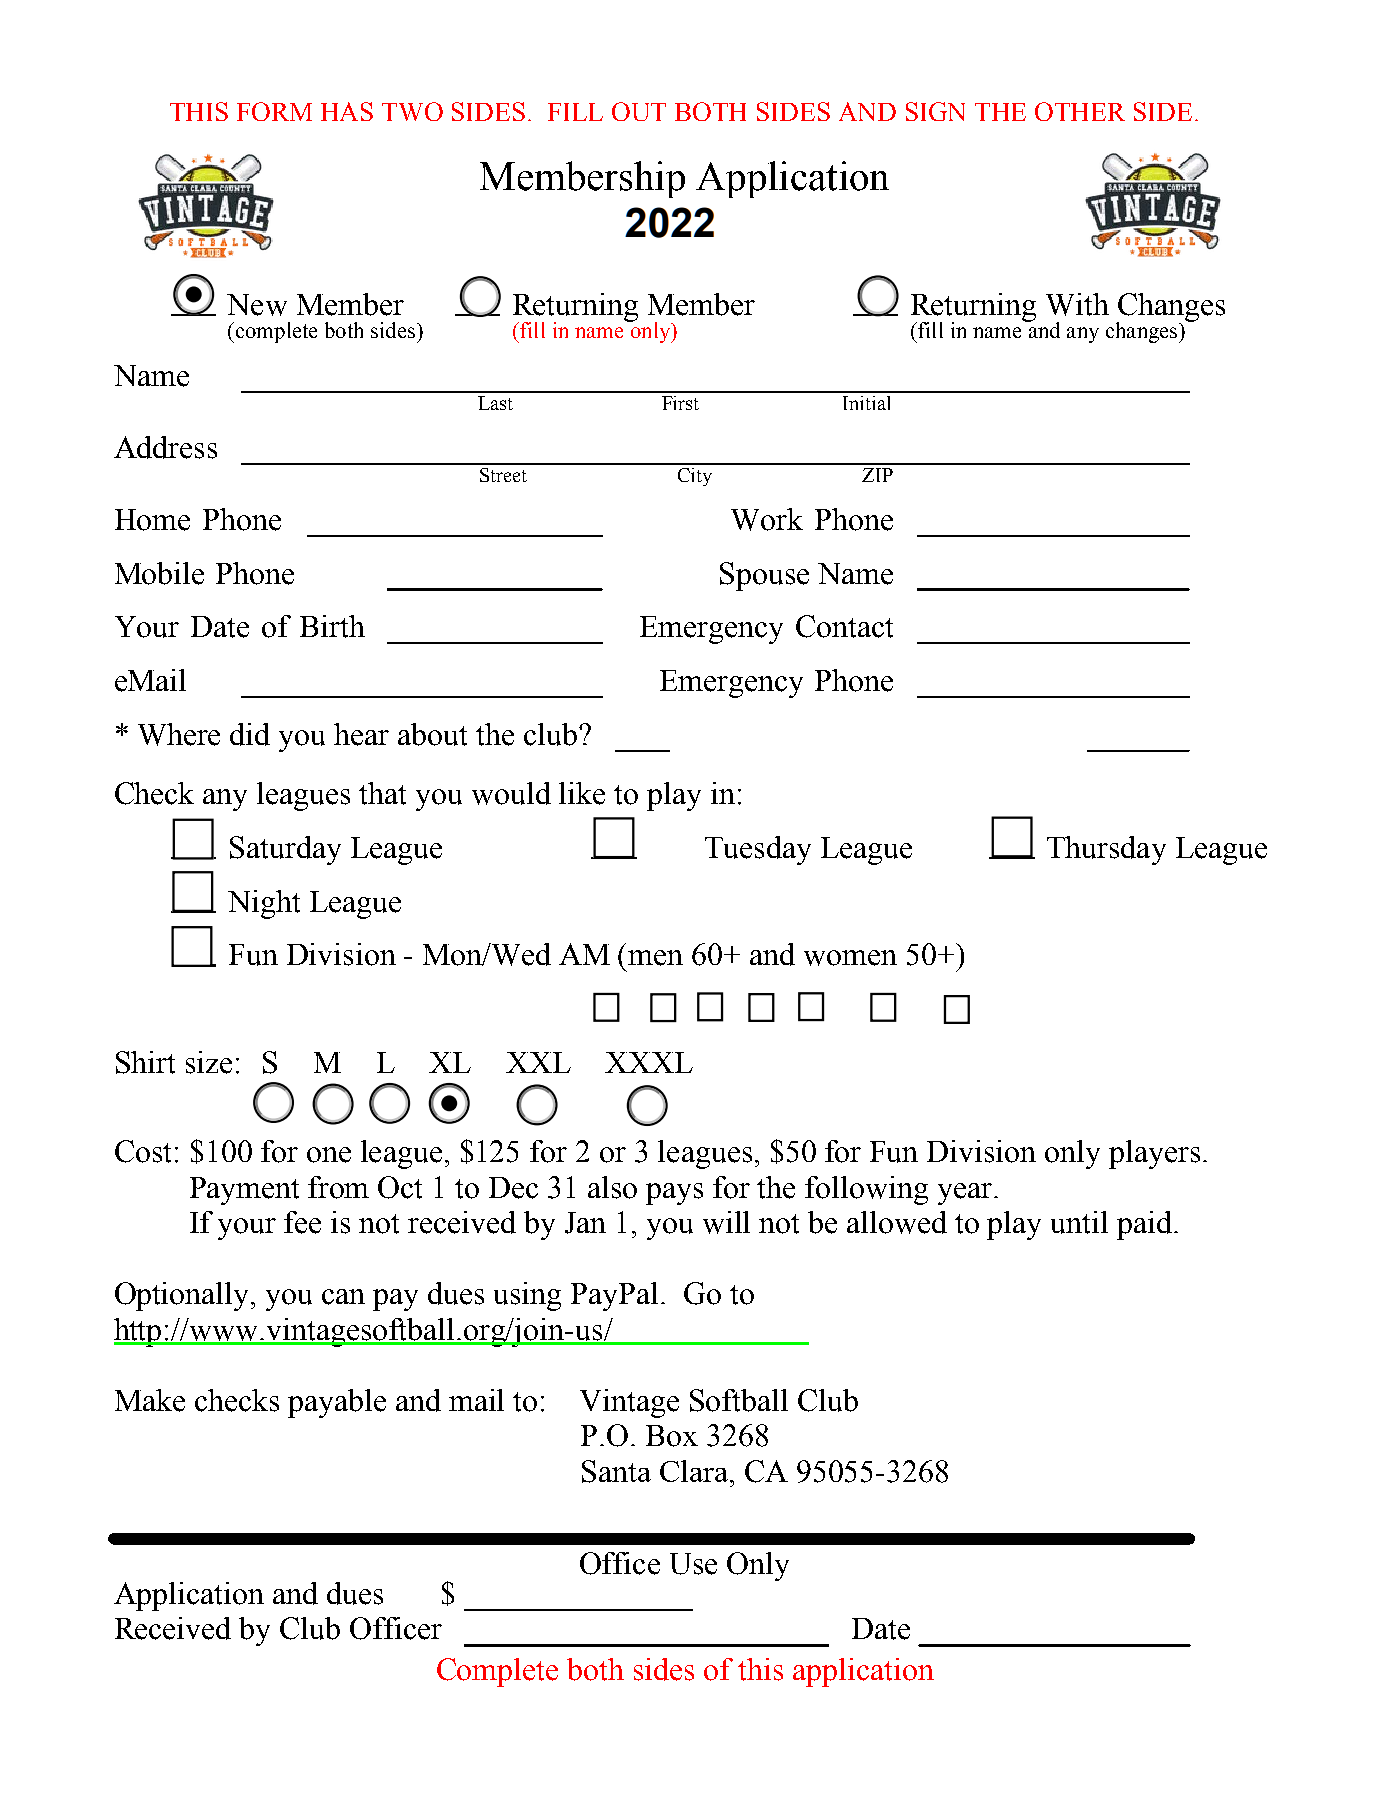 The width and height of the page is (1392, 1801). What do you see at coordinates (337, 1403) in the page?
I see `payable` at bounding box center [337, 1403].
